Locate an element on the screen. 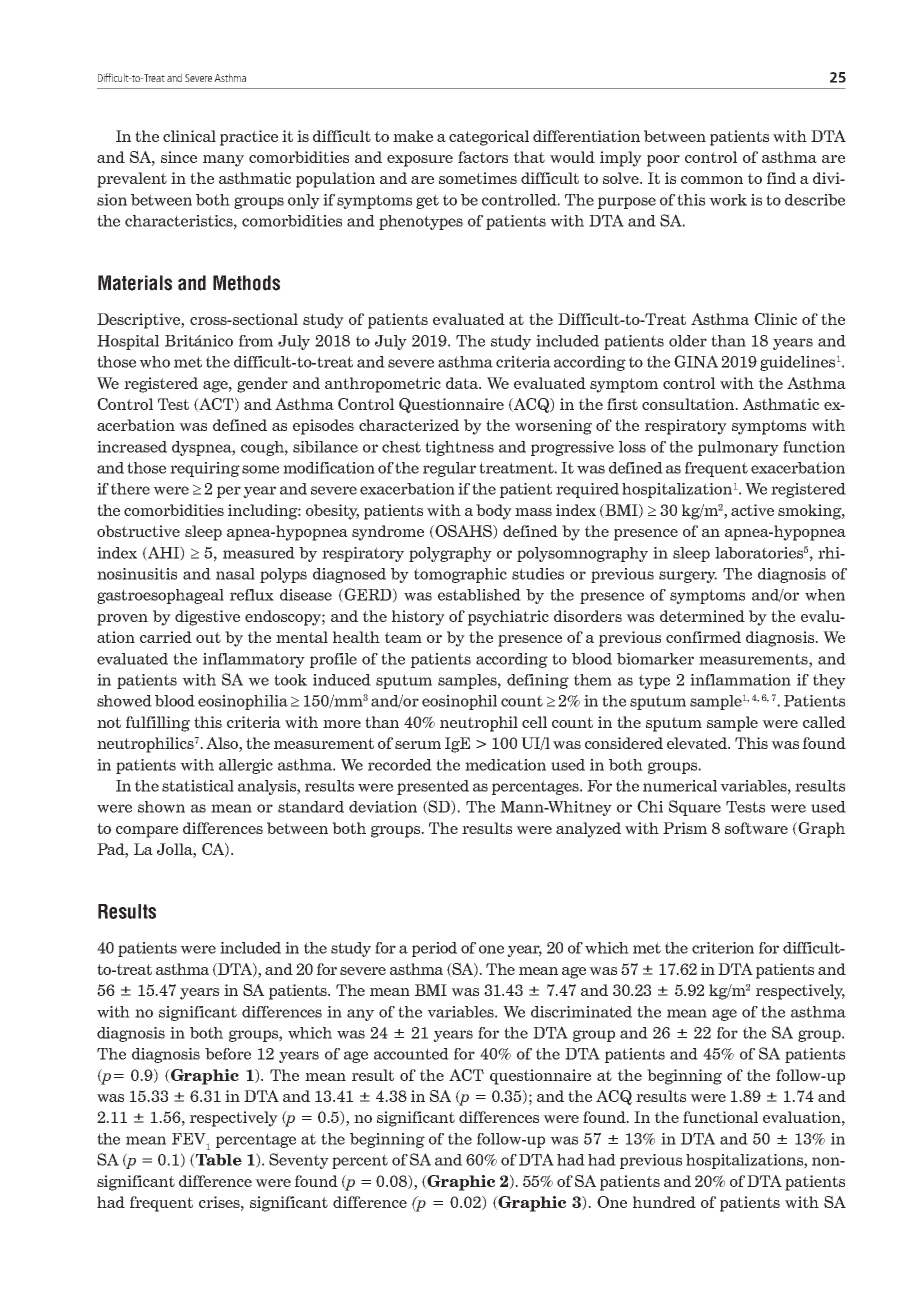 This screenshot has width=924, height=1294. software is located at coordinates (756, 828).
